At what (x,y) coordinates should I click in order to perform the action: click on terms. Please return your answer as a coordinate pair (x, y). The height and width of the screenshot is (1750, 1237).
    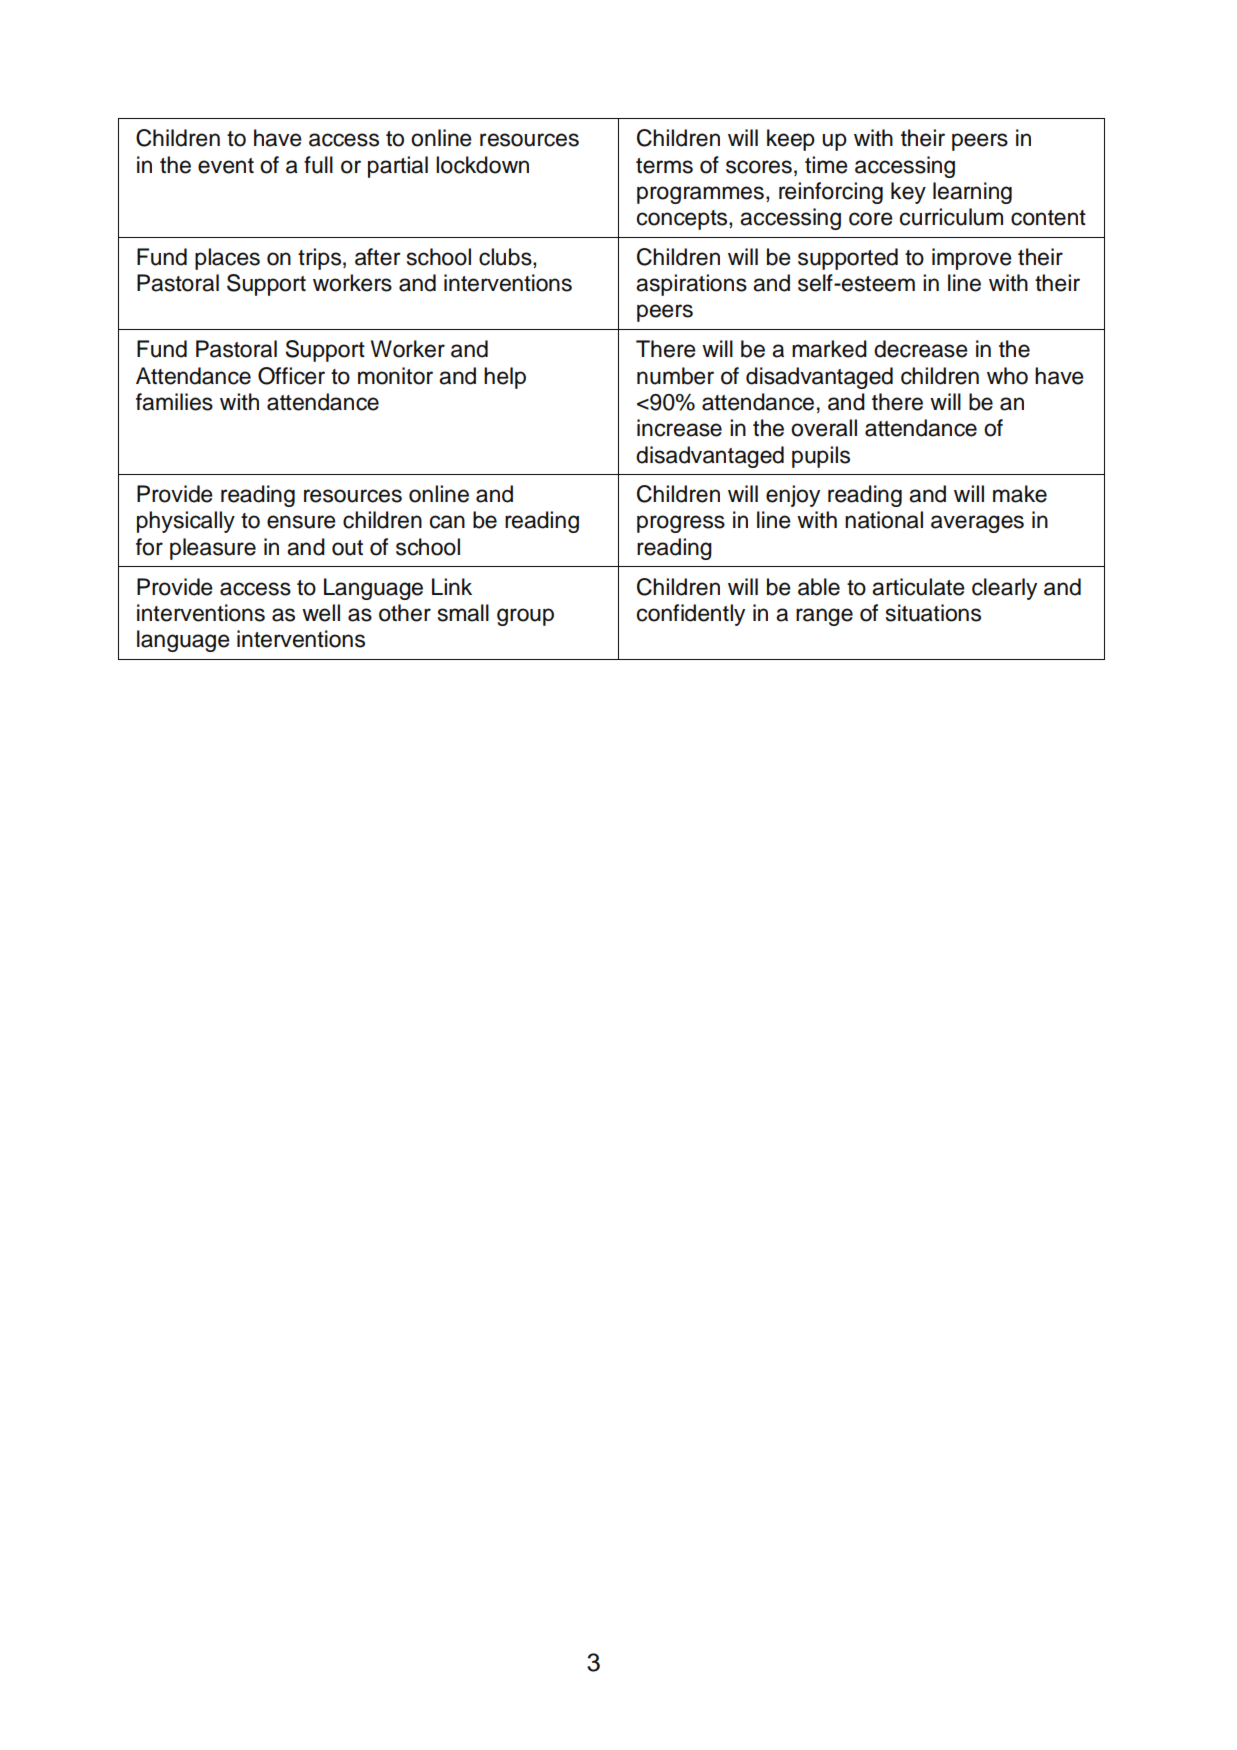
    Looking at the image, I should click on (664, 166).
